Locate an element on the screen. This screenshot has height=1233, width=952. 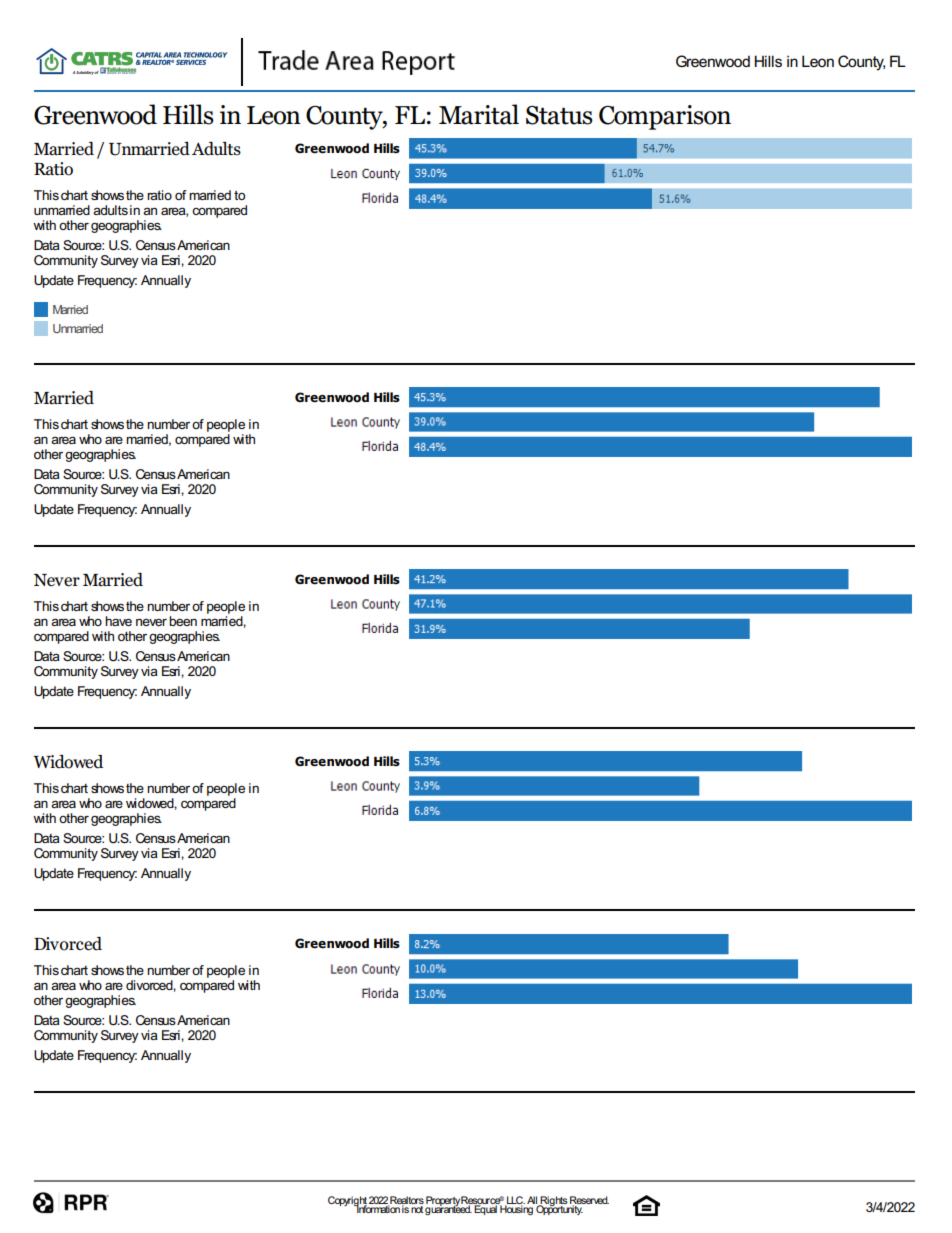
Status is located at coordinates (559, 115).
